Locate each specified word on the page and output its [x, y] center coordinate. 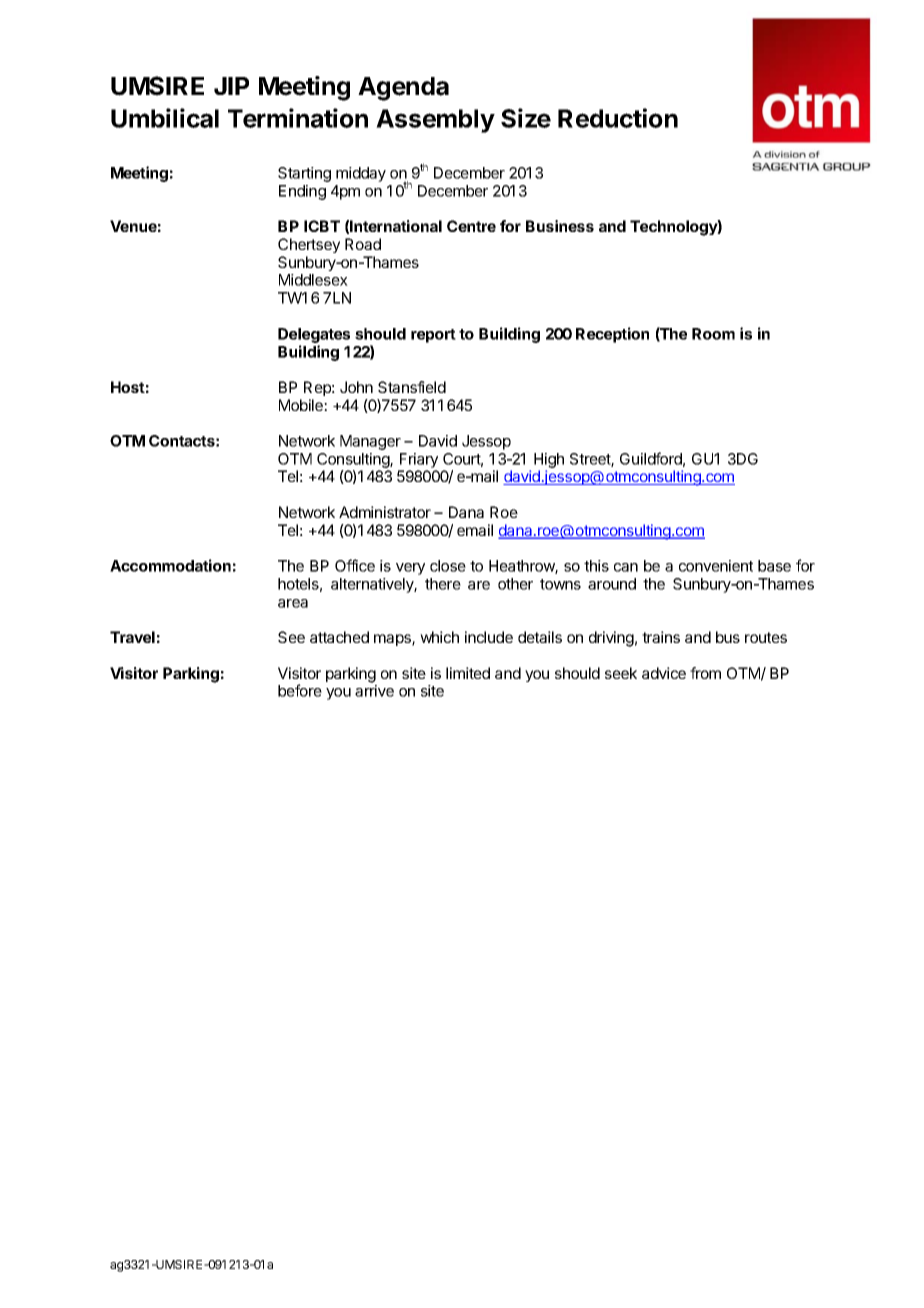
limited [468, 673]
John [356, 387]
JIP [231, 86]
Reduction [618, 118]
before [300, 690]
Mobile [302, 405]
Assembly [435, 121]
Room [713, 334]
